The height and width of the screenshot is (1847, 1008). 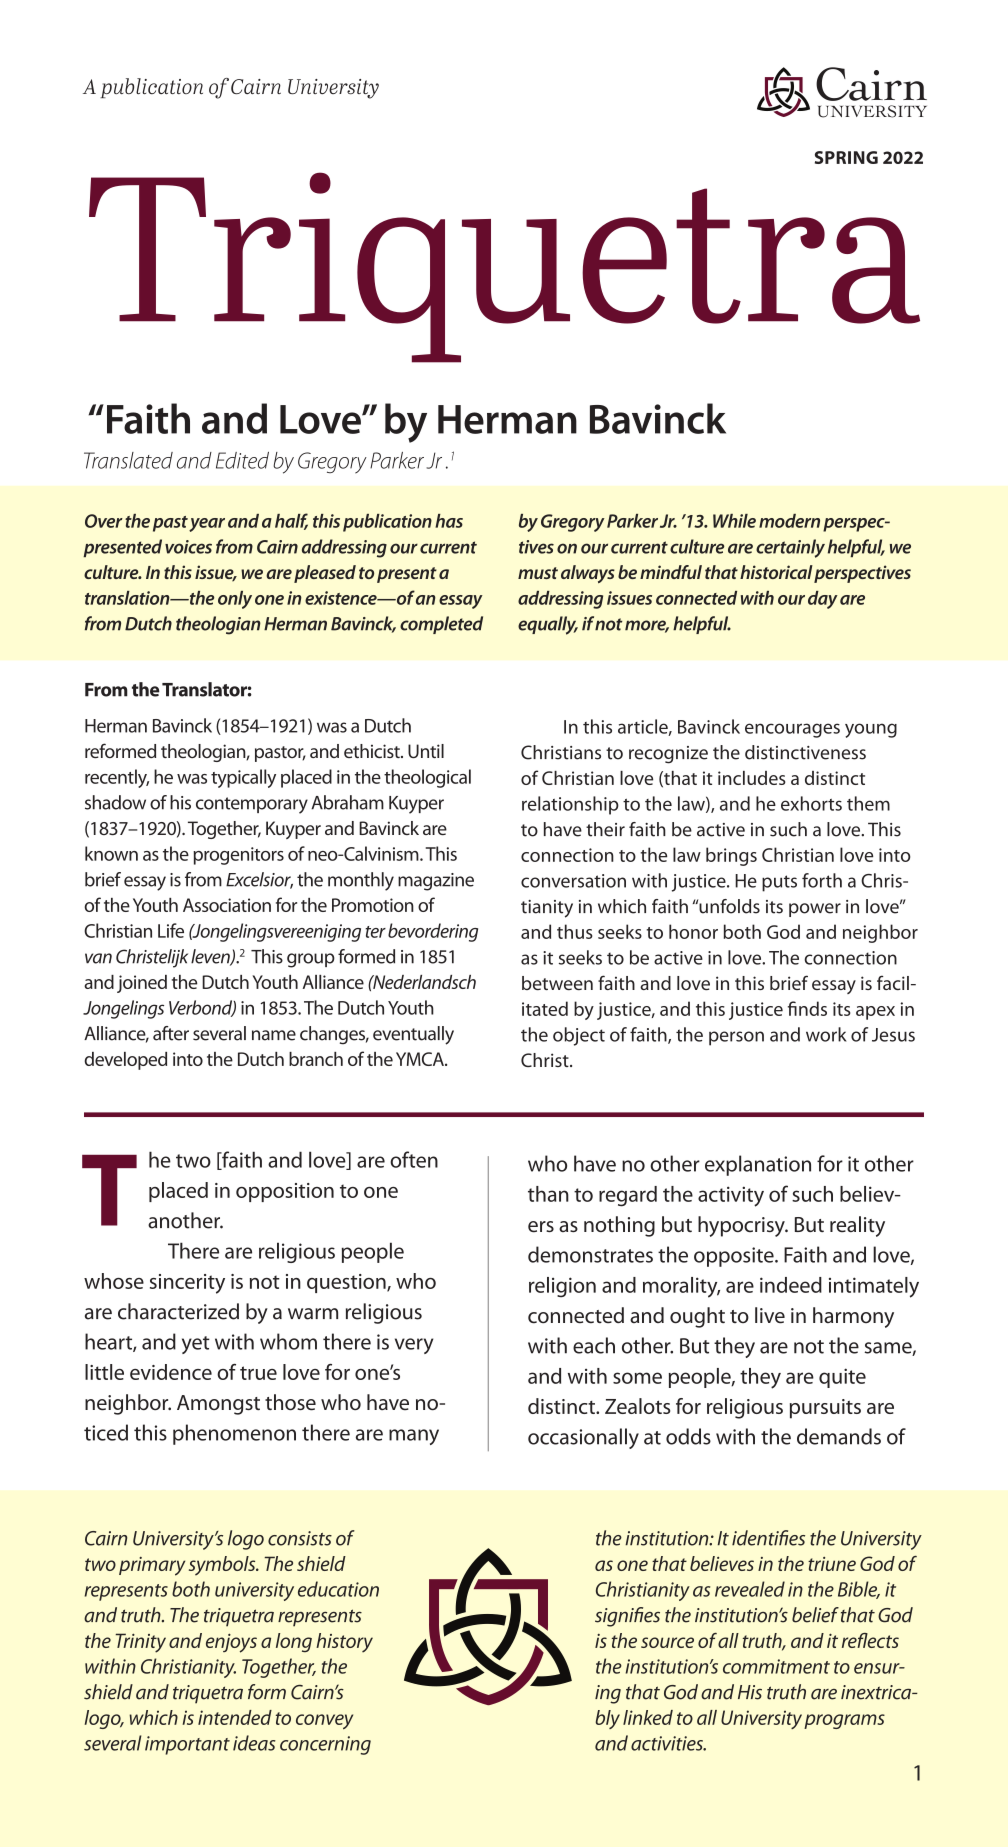 I want to click on intended, so click(x=235, y=1717).
